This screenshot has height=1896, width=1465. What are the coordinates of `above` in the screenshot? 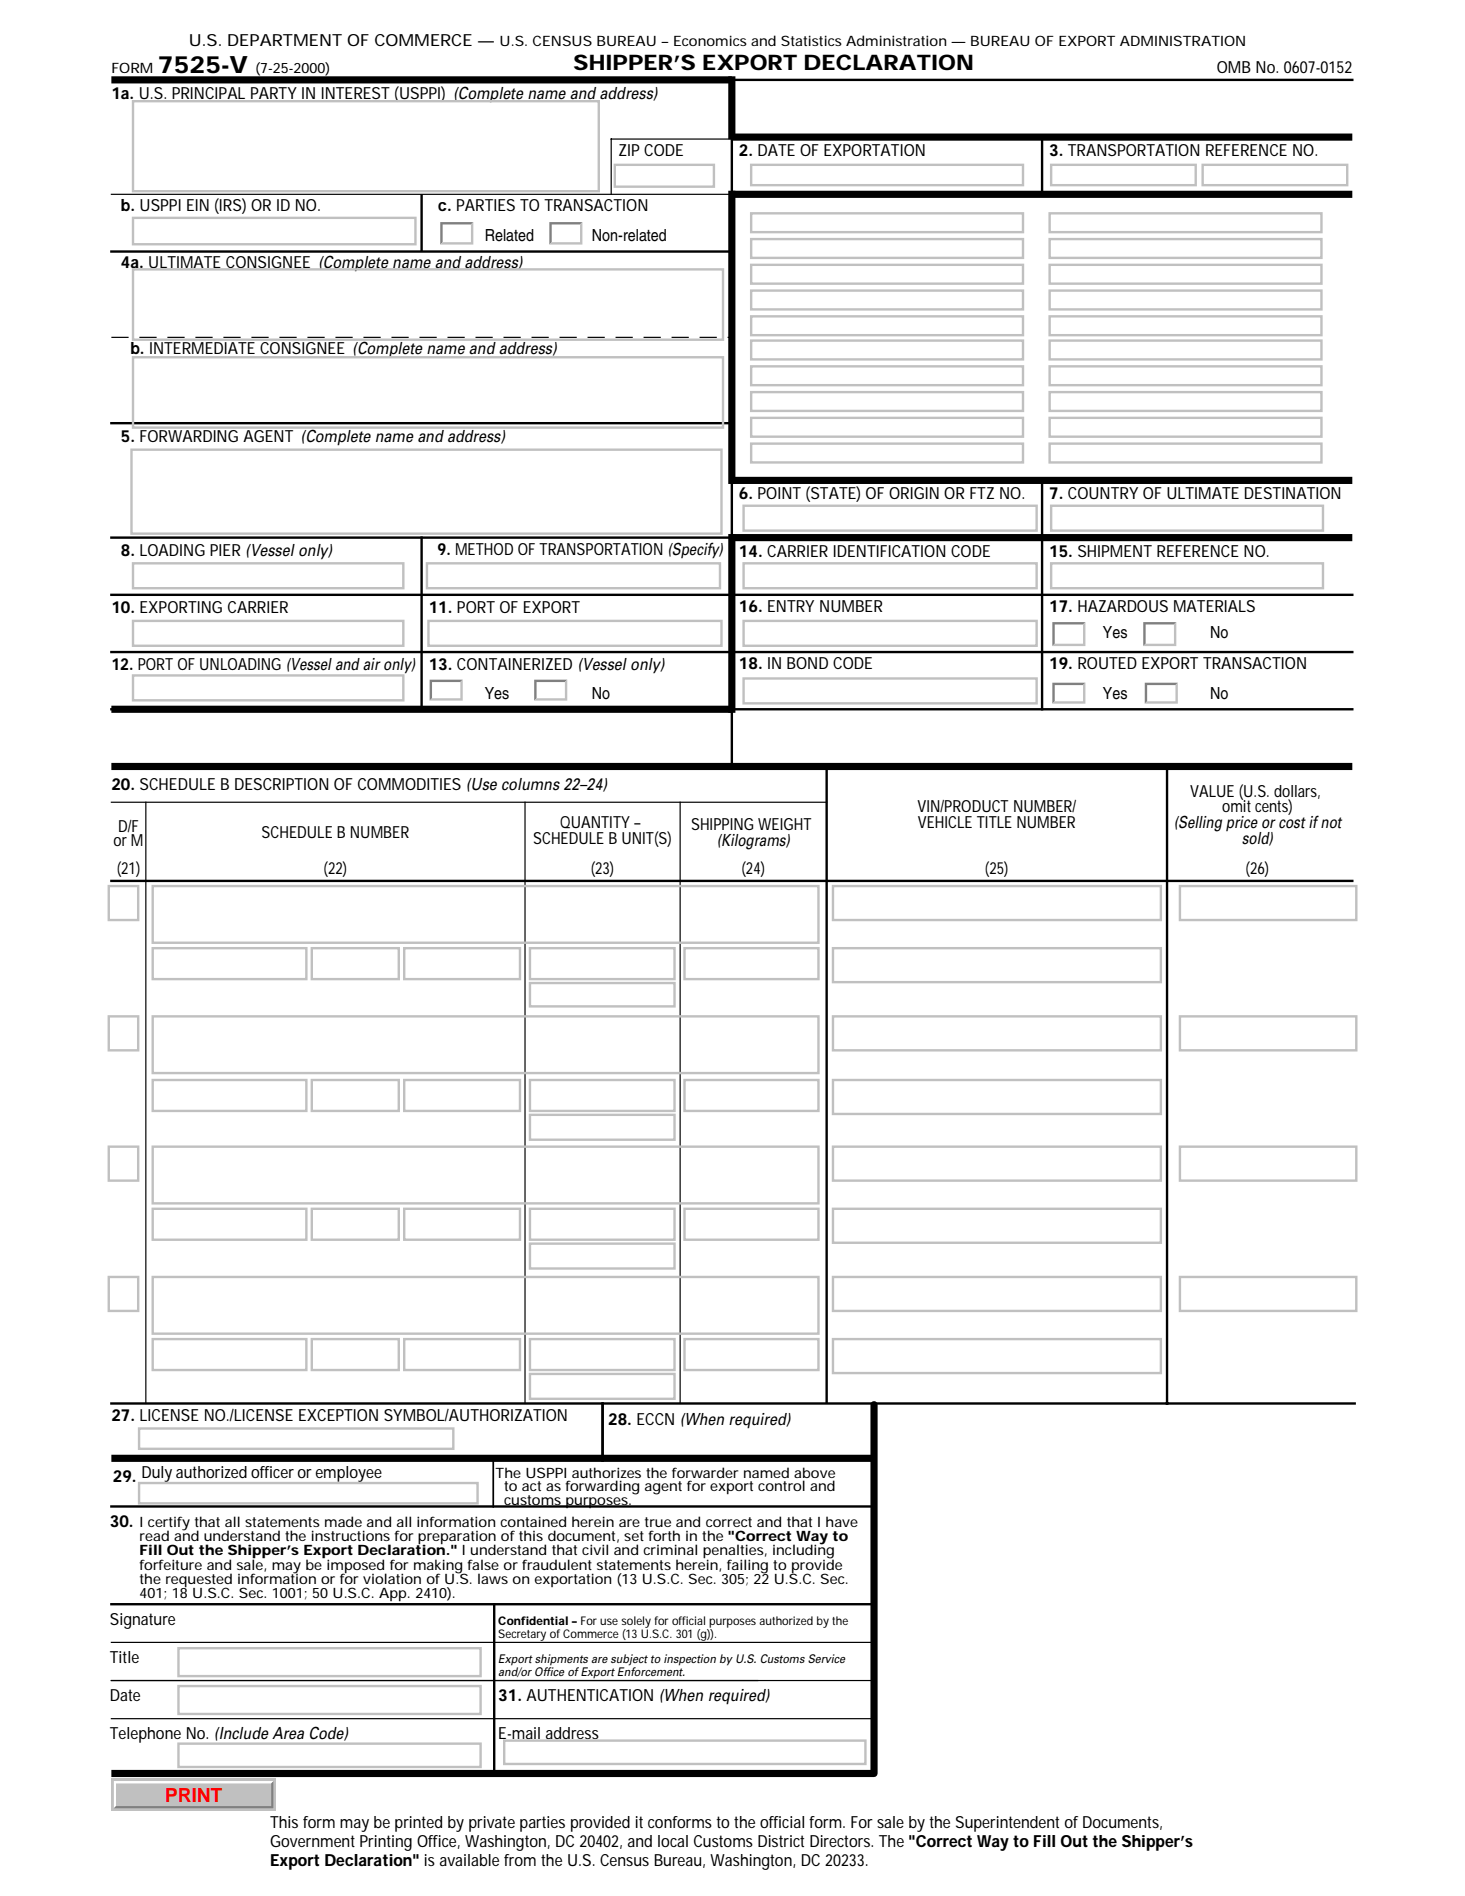 It's located at (814, 1474).
